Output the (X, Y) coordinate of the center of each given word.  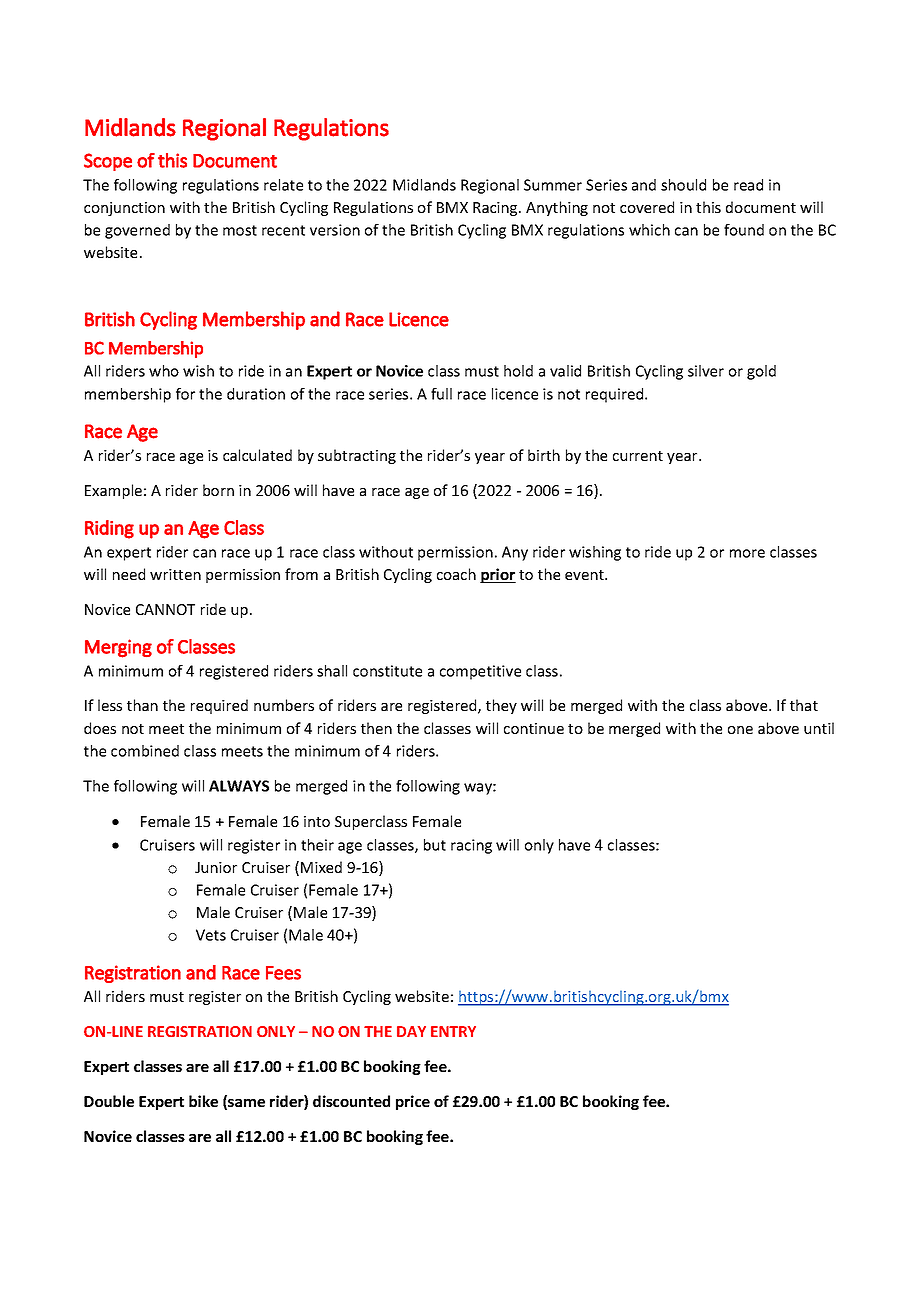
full (441, 394)
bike (203, 1101)
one (740, 730)
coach (456, 574)
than (142, 705)
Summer (553, 185)
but (435, 845)
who (164, 371)
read (748, 185)
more (747, 553)
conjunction (124, 209)
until (819, 728)
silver (706, 371)
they (501, 706)
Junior (216, 867)
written (175, 574)
